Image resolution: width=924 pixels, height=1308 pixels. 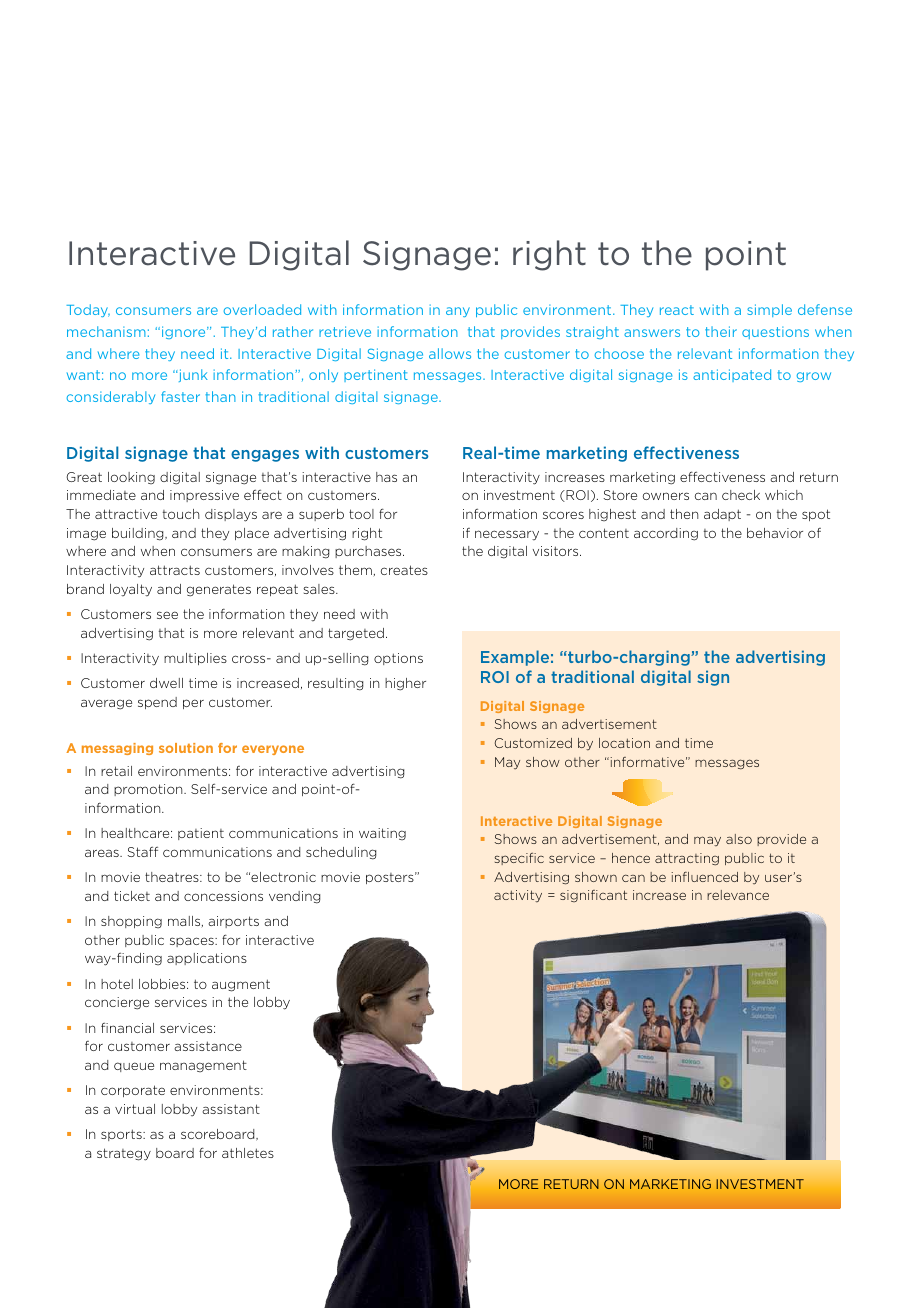 What do you see at coordinates (721, 331) in the screenshot?
I see `their` at bounding box center [721, 331].
